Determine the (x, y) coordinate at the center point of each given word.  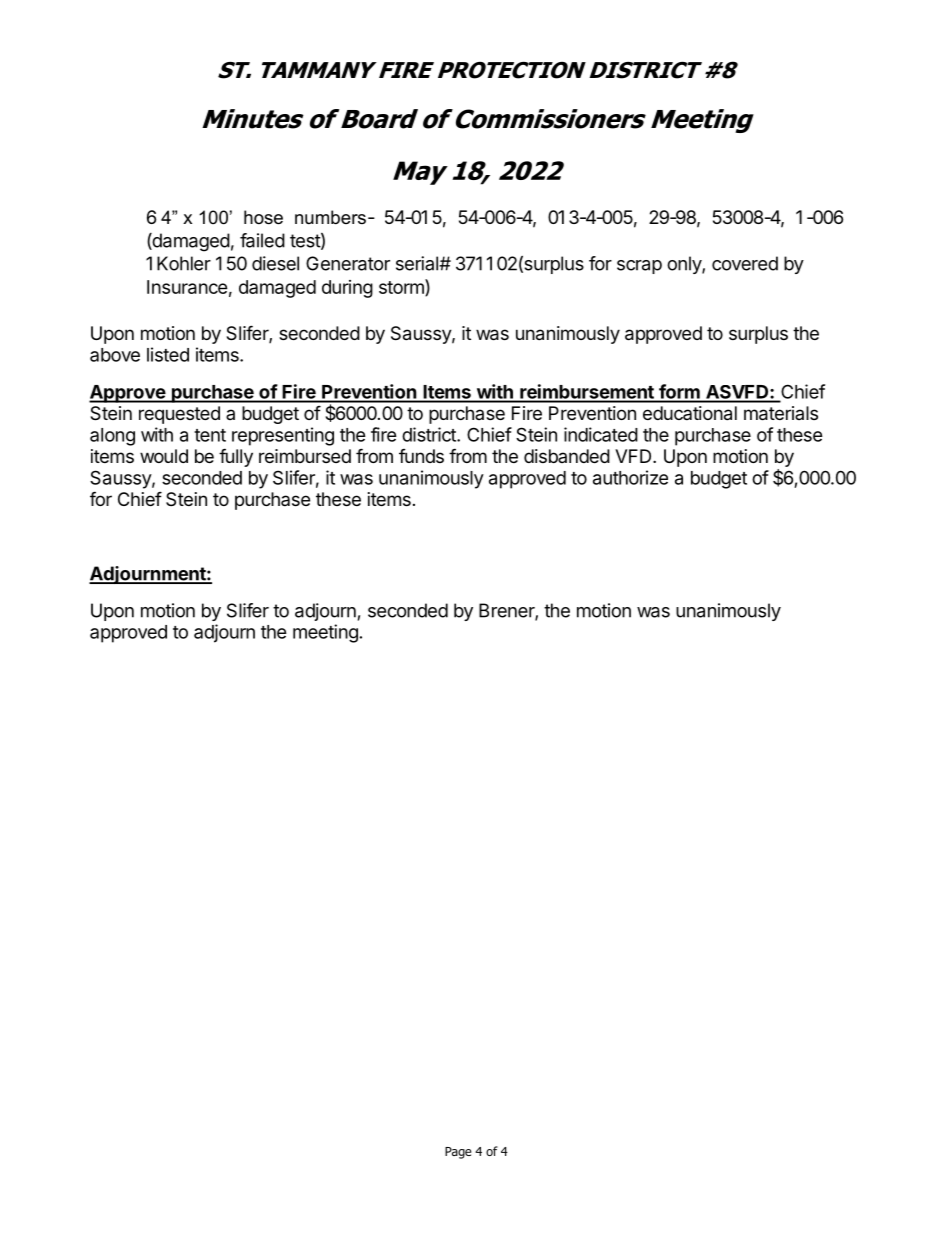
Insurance (187, 287)
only (685, 265)
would (164, 456)
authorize (630, 477)
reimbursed (305, 456)
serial (418, 263)
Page (458, 1153)
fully (236, 457)
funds (421, 456)
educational (690, 413)
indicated (601, 434)
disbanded (567, 456)
